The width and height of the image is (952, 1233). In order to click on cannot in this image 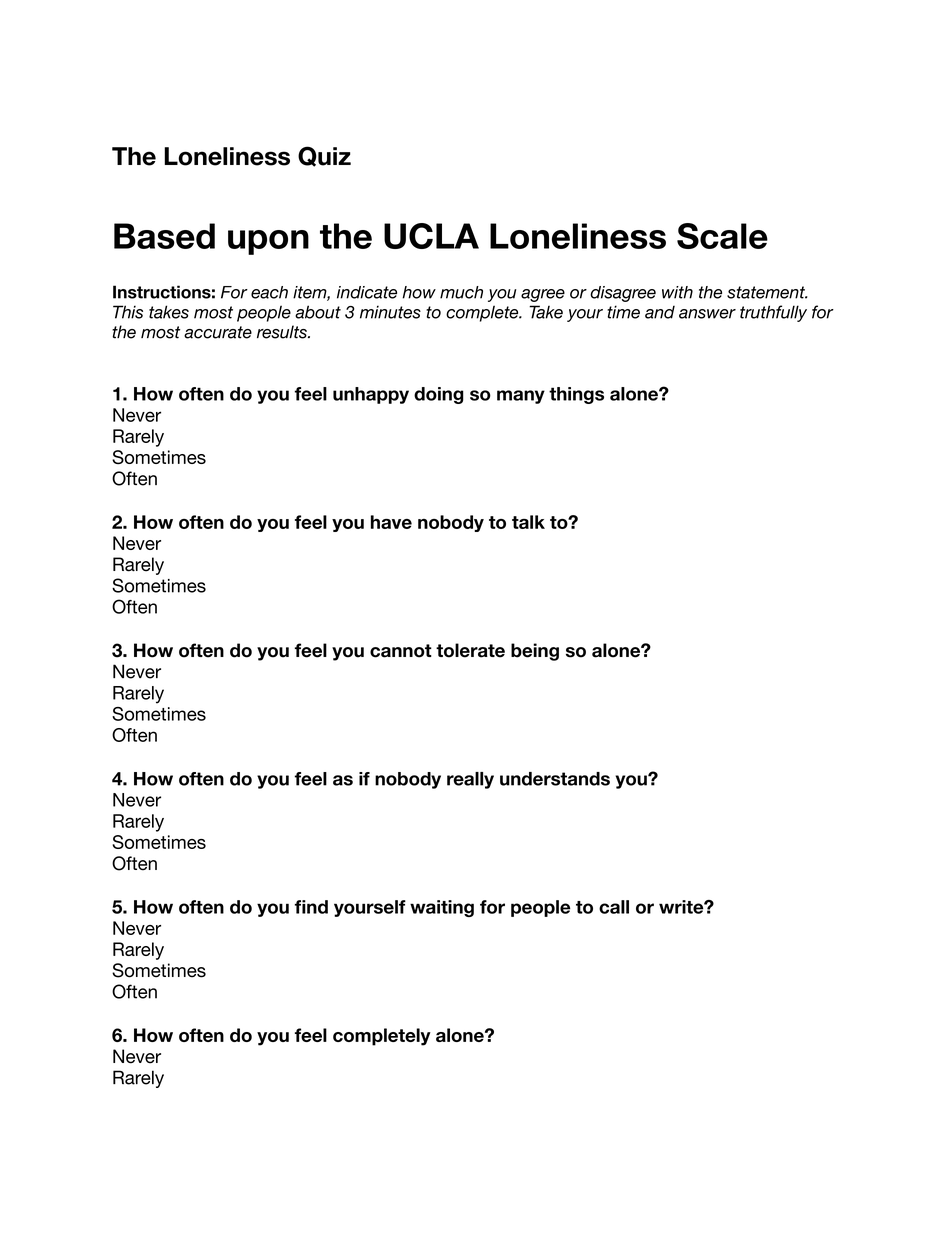, I will do `click(401, 651)`.
